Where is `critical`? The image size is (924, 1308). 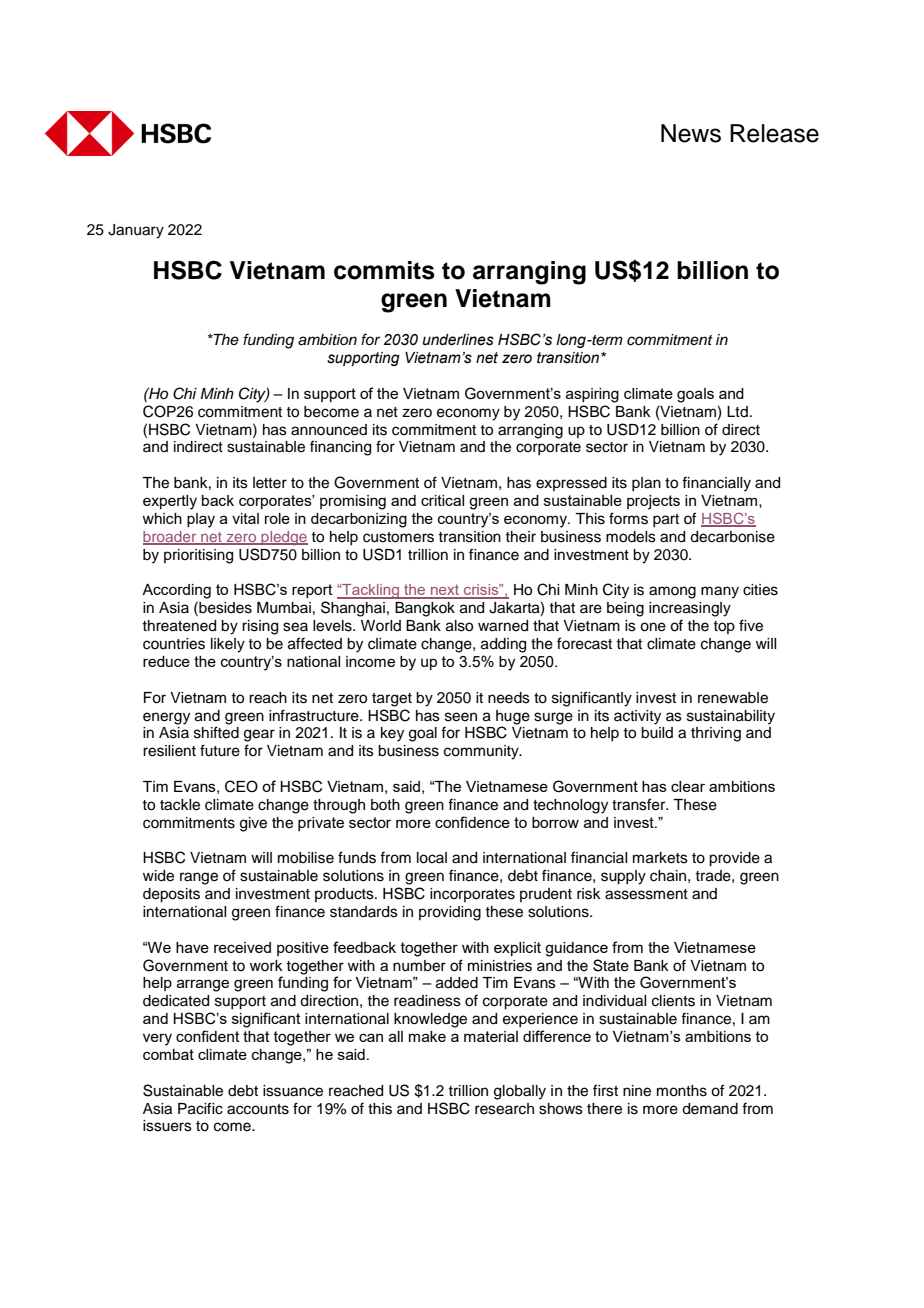 critical is located at coordinates (442, 500).
